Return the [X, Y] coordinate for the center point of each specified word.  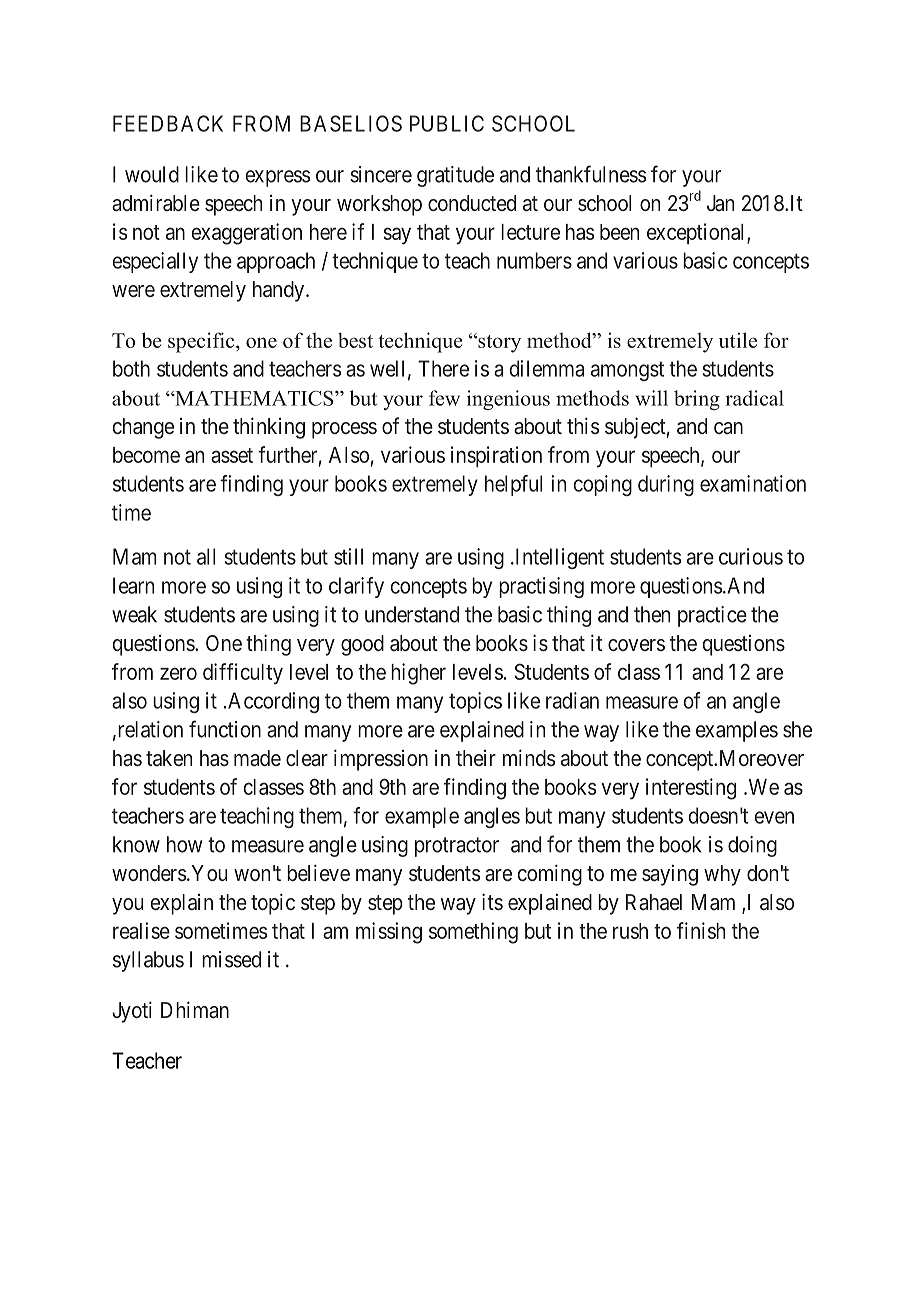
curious [751, 556]
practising [541, 587]
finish [701, 930]
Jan [720, 203]
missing [389, 933]
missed [231, 959]
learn [133, 585]
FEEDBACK [168, 123]
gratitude [455, 176]
